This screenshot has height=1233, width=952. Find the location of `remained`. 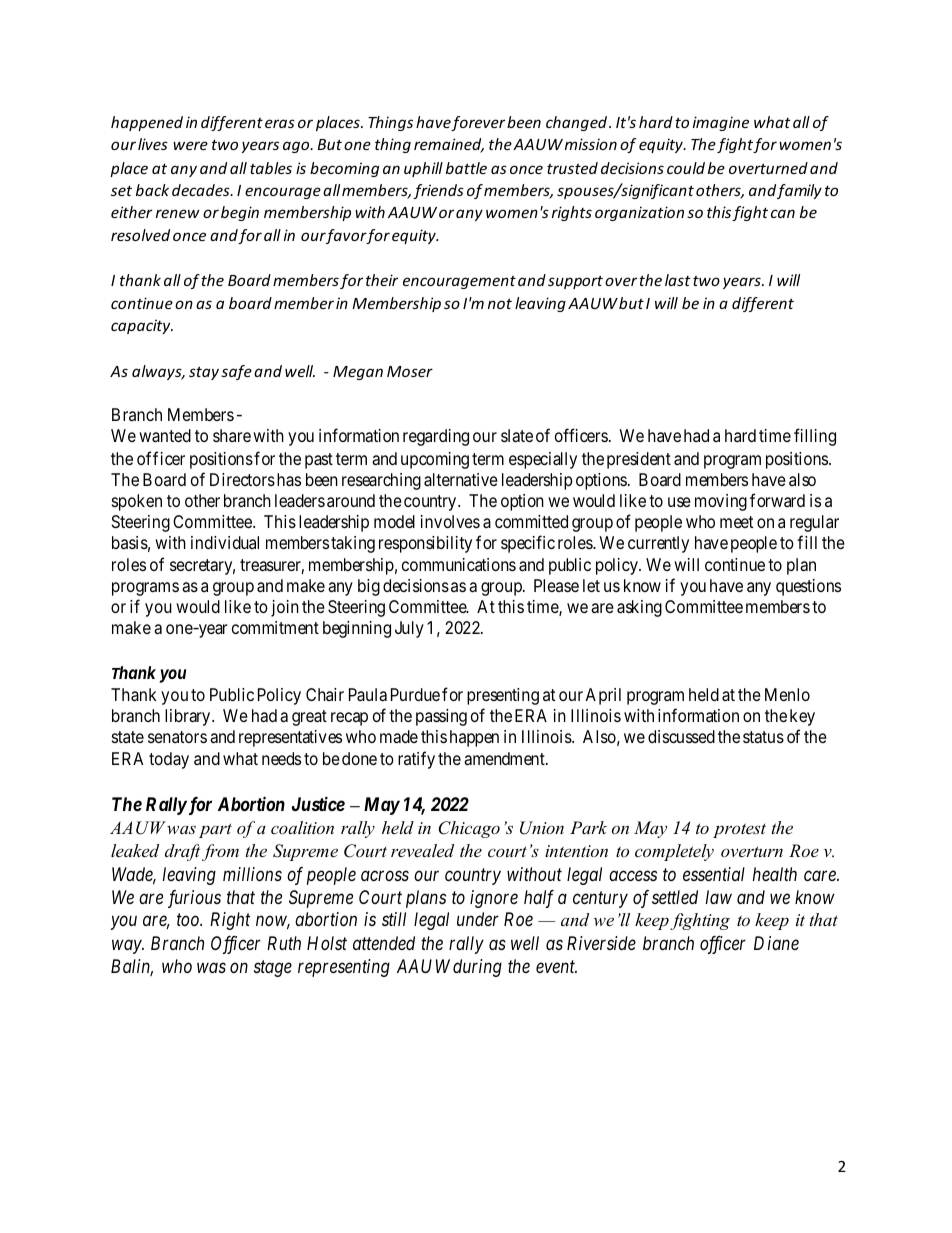

remained is located at coordinates (449, 145).
